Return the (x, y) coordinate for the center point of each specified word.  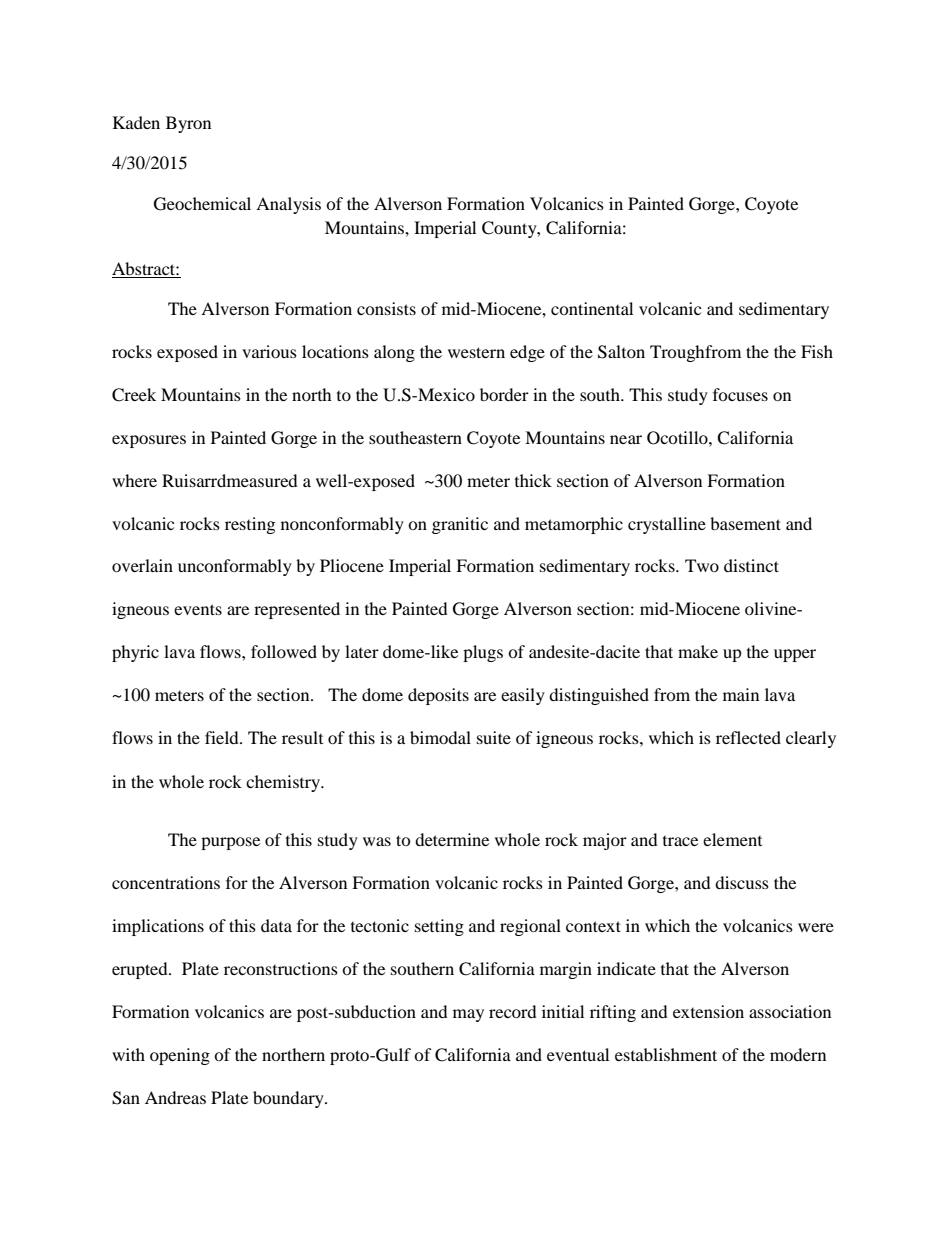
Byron (188, 124)
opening (180, 1056)
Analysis (288, 205)
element (732, 839)
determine (452, 839)
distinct (751, 565)
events (198, 609)
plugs (483, 653)
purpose (230, 843)
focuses (740, 394)
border (504, 394)
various (269, 351)
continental (592, 308)
